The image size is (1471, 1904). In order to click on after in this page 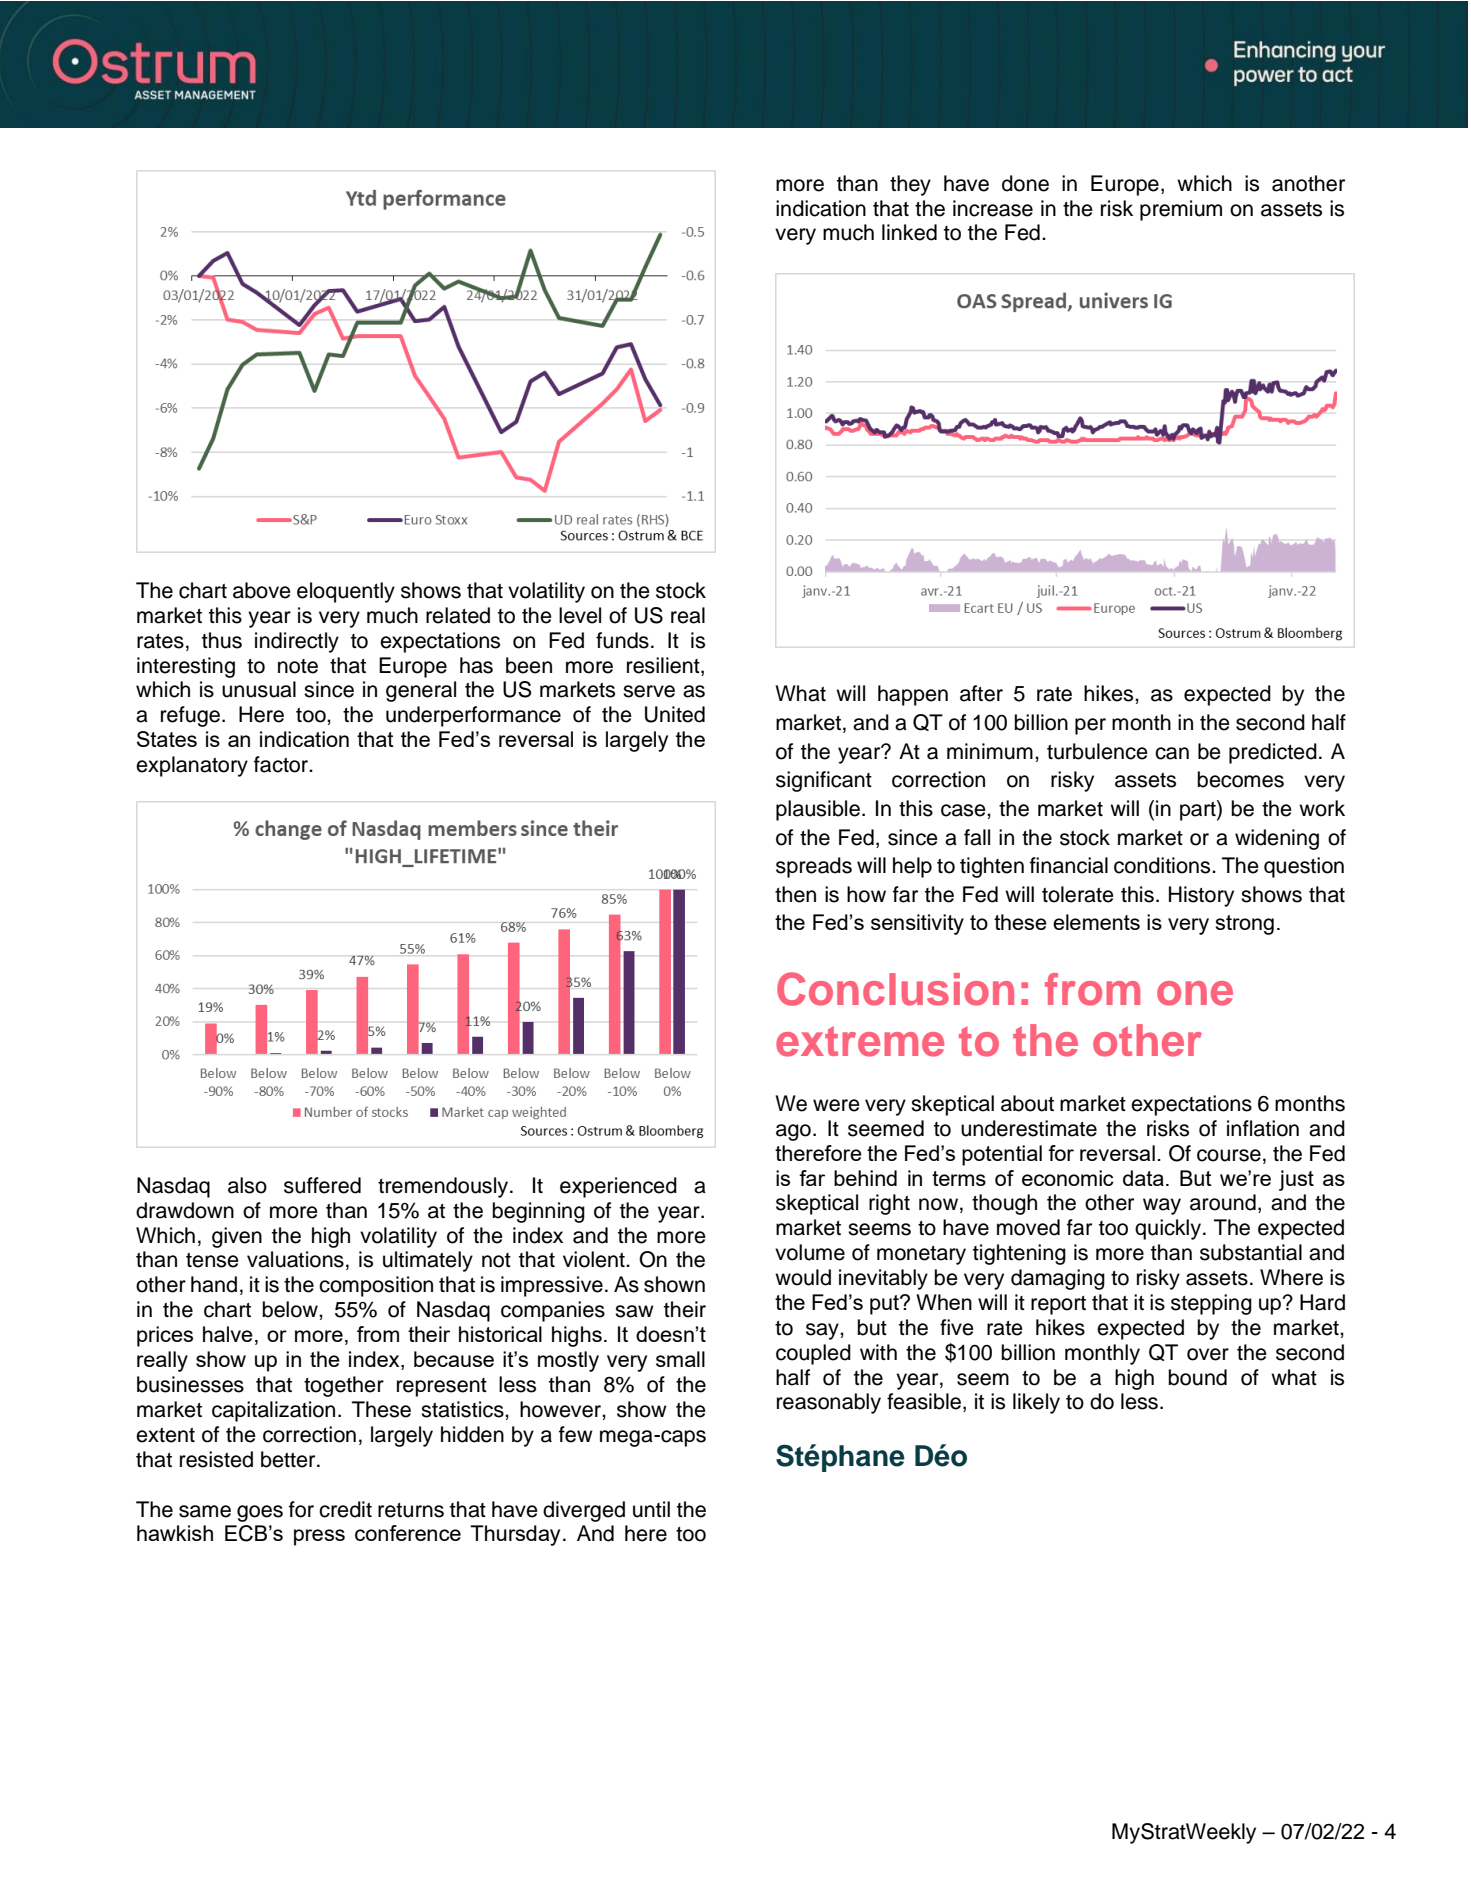, I will do `click(981, 693)`.
